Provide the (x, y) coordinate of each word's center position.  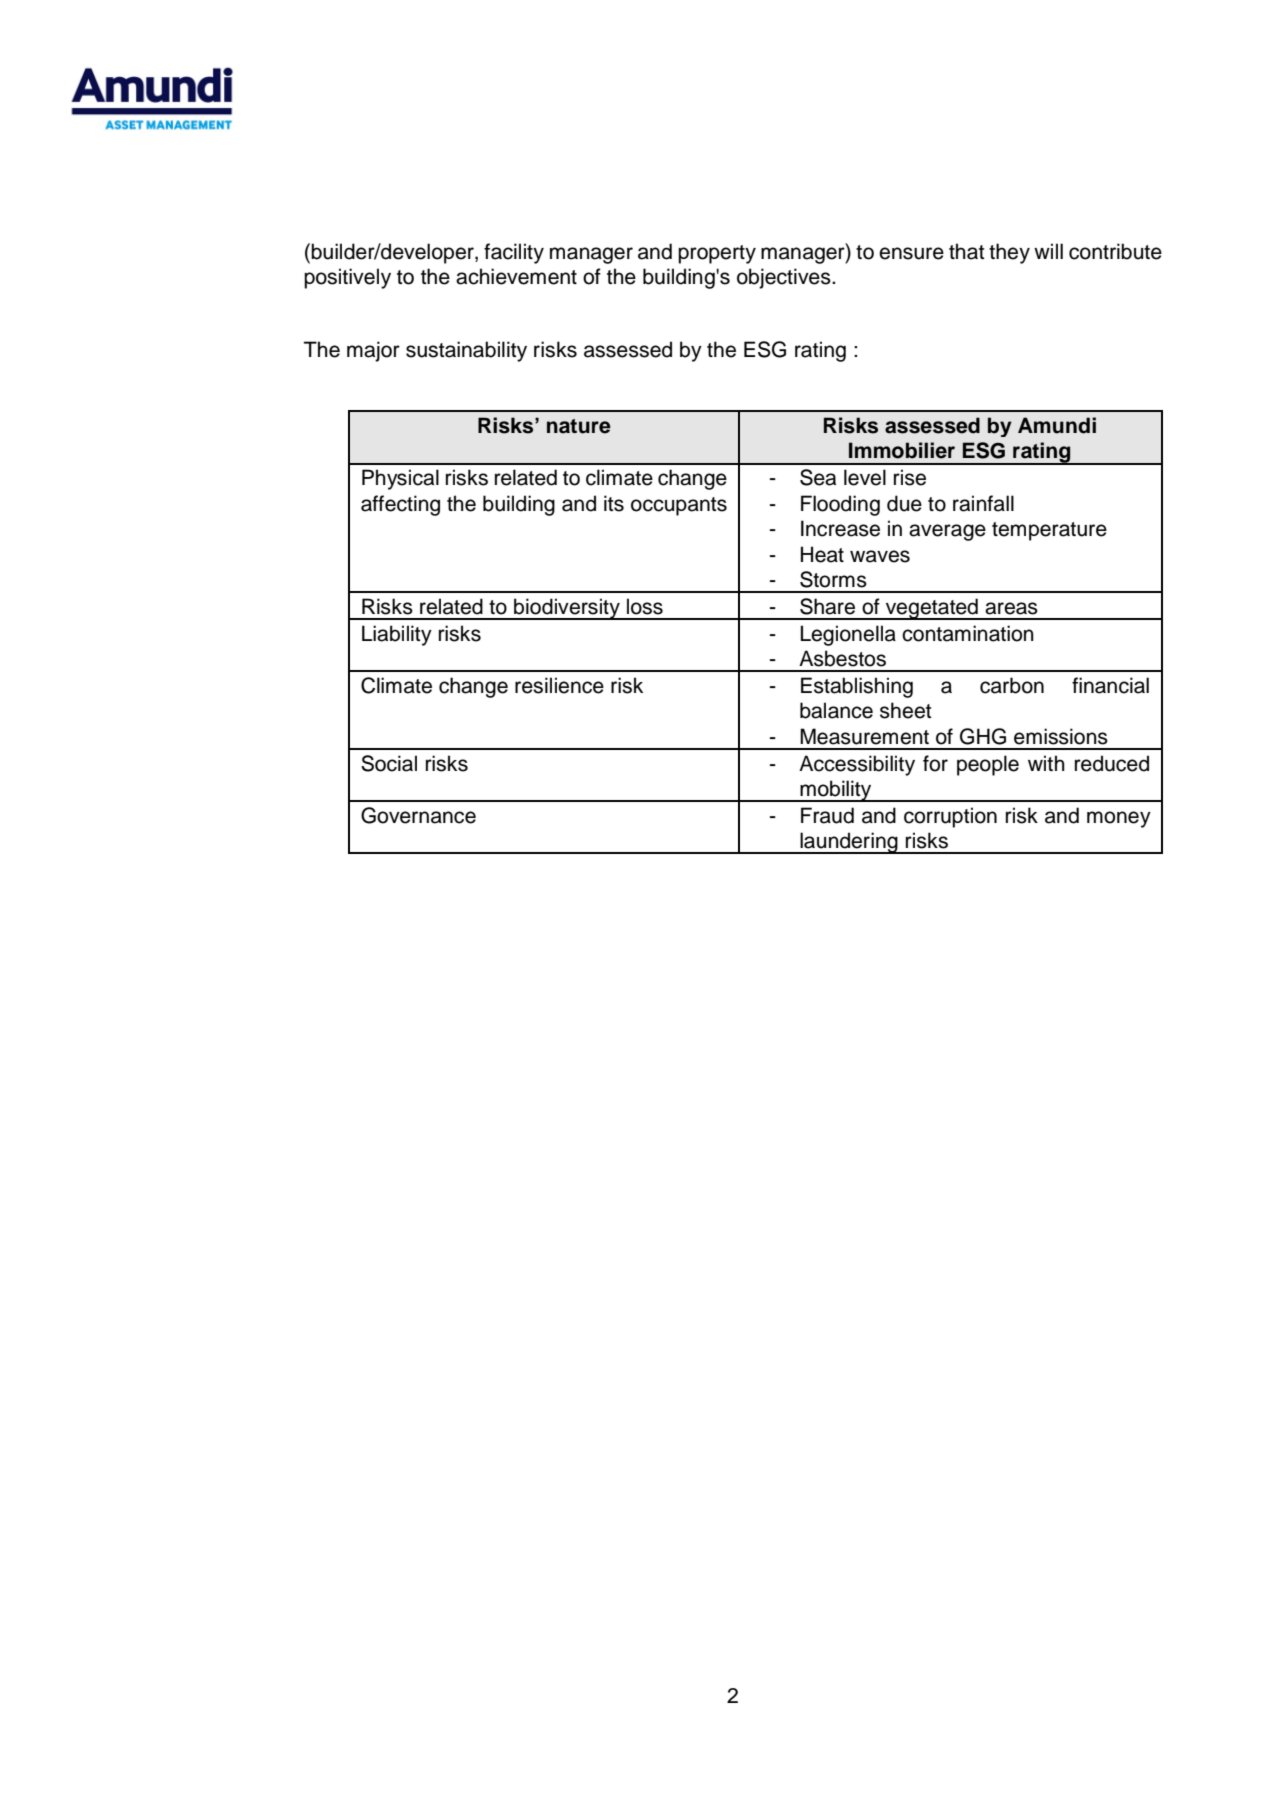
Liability (397, 635)
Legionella (848, 635)
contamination (968, 633)
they (1009, 253)
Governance (418, 815)
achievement (516, 276)
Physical (400, 479)
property (717, 254)
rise (910, 477)
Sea (818, 477)
